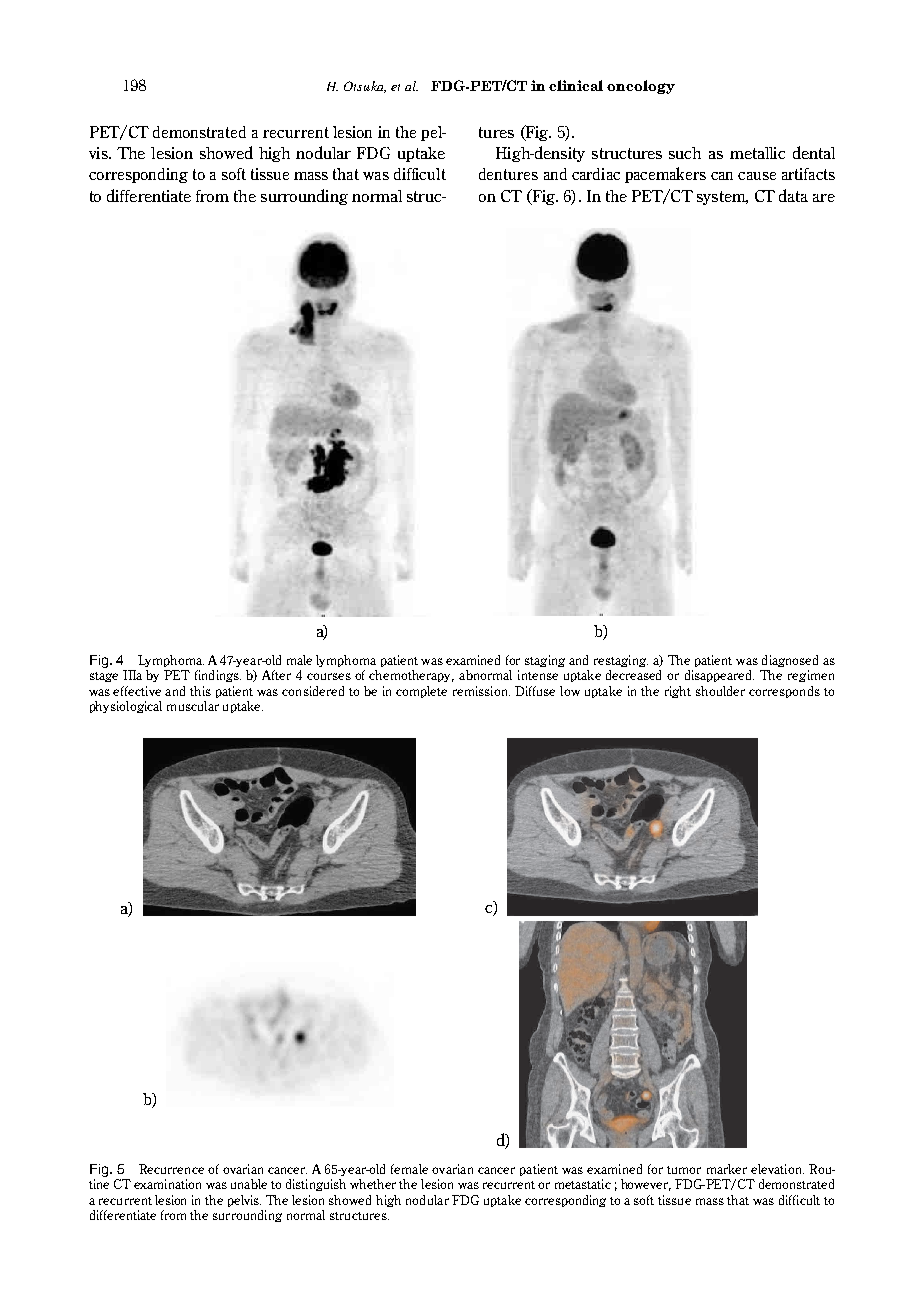  Describe the element at coordinates (720, 691) in the screenshot. I see `shoulder` at that location.
